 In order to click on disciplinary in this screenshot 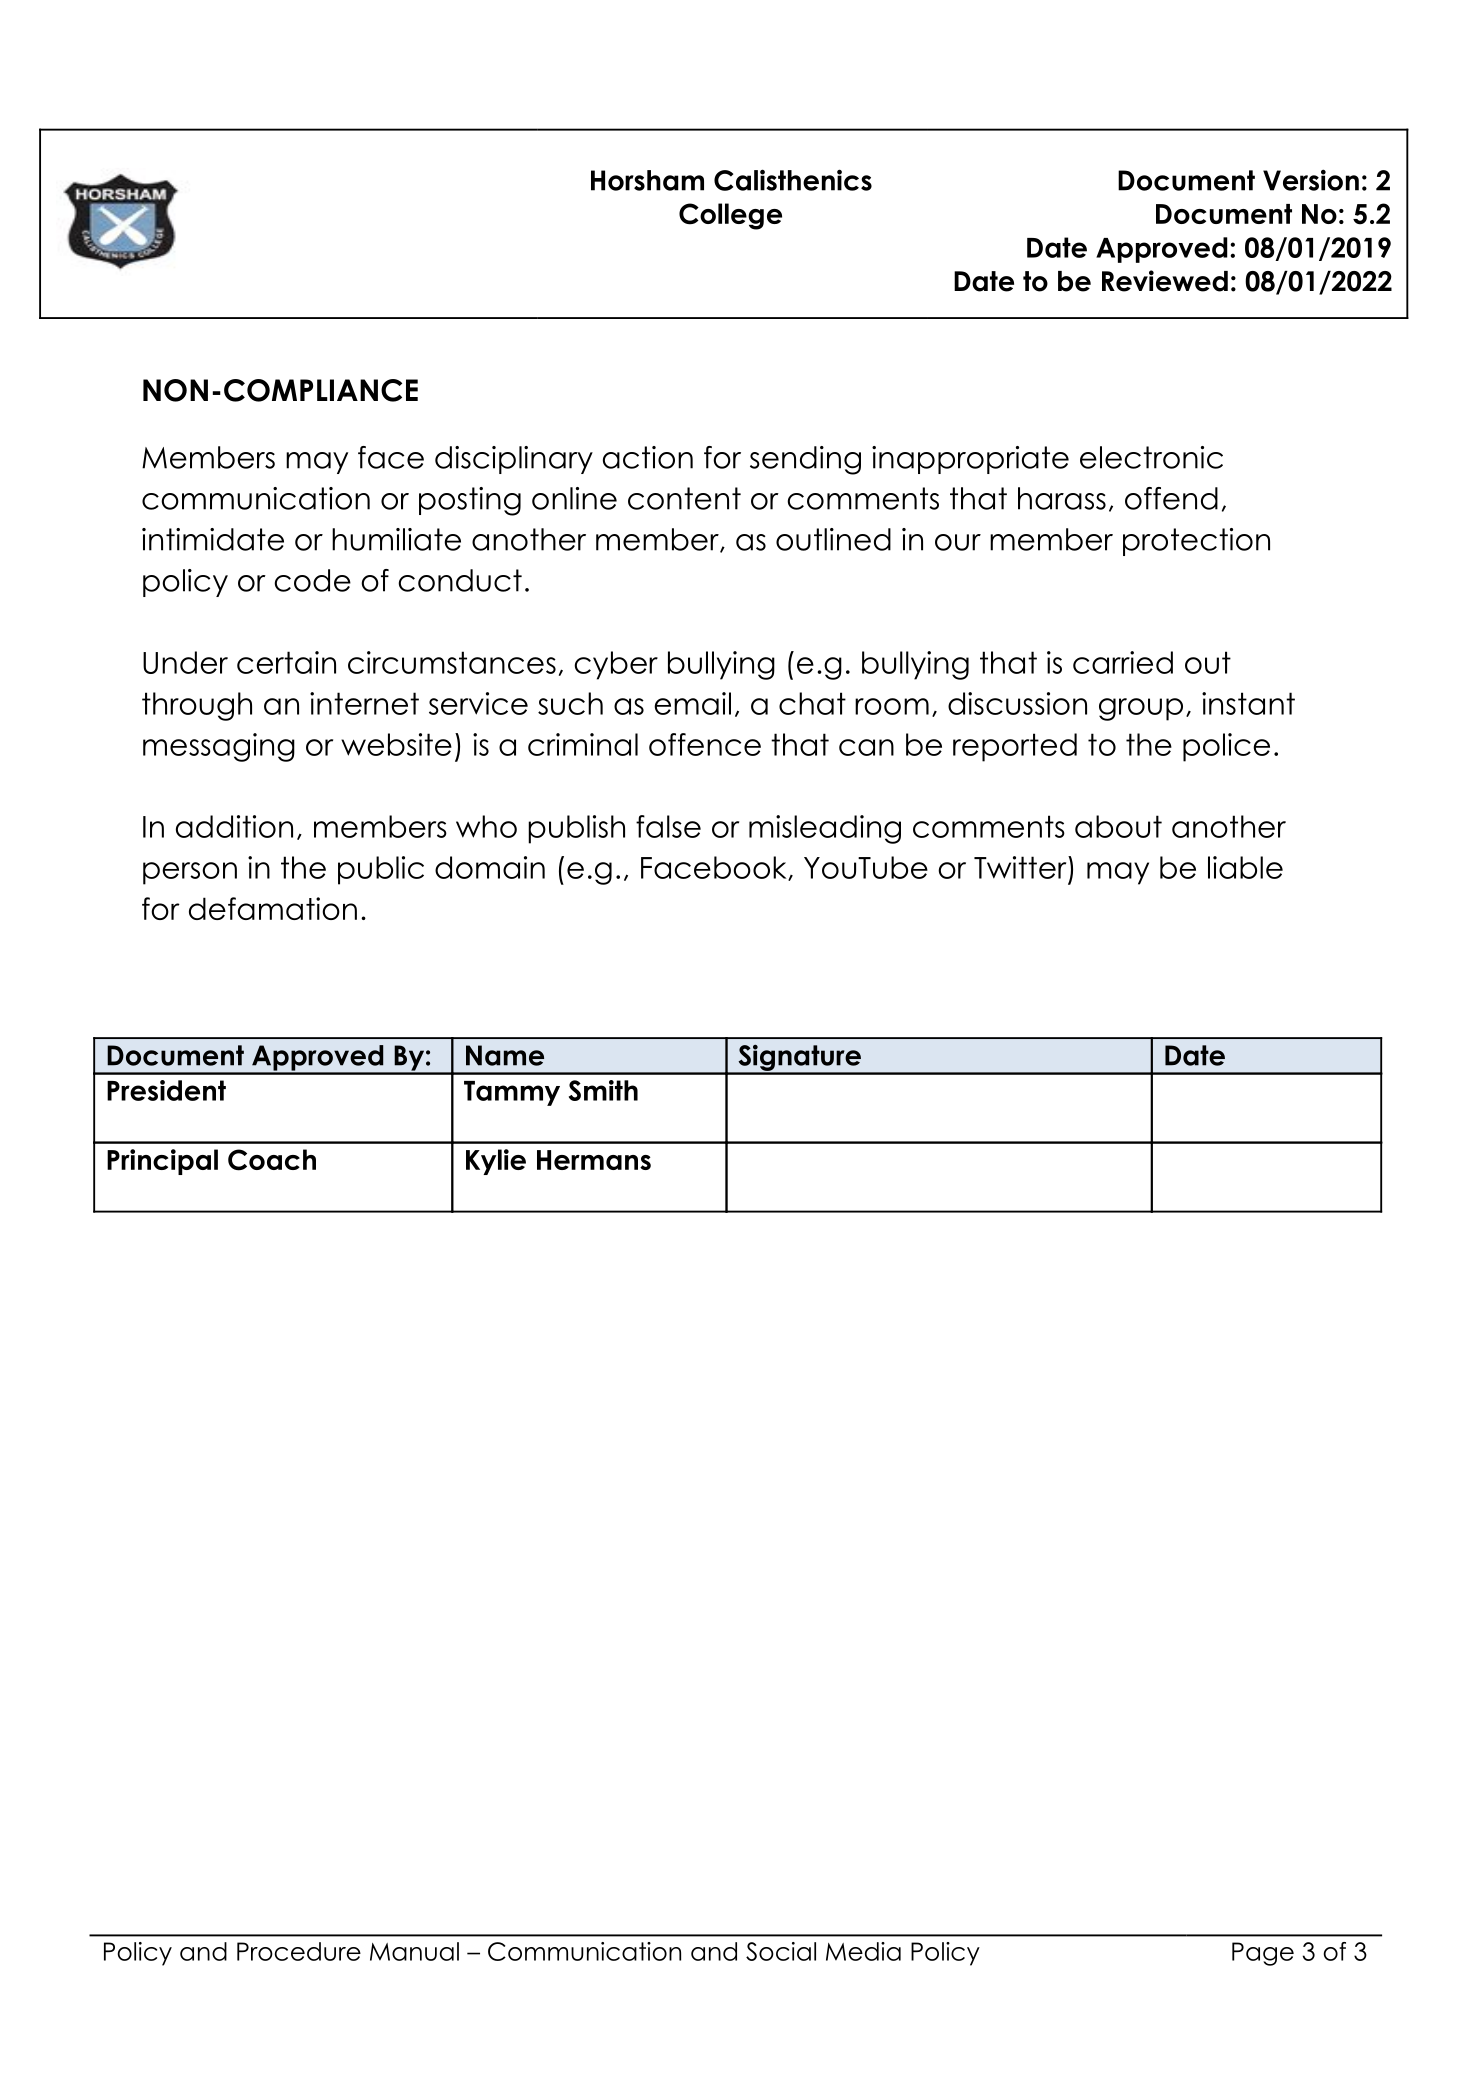, I will do `click(514, 460)`.
